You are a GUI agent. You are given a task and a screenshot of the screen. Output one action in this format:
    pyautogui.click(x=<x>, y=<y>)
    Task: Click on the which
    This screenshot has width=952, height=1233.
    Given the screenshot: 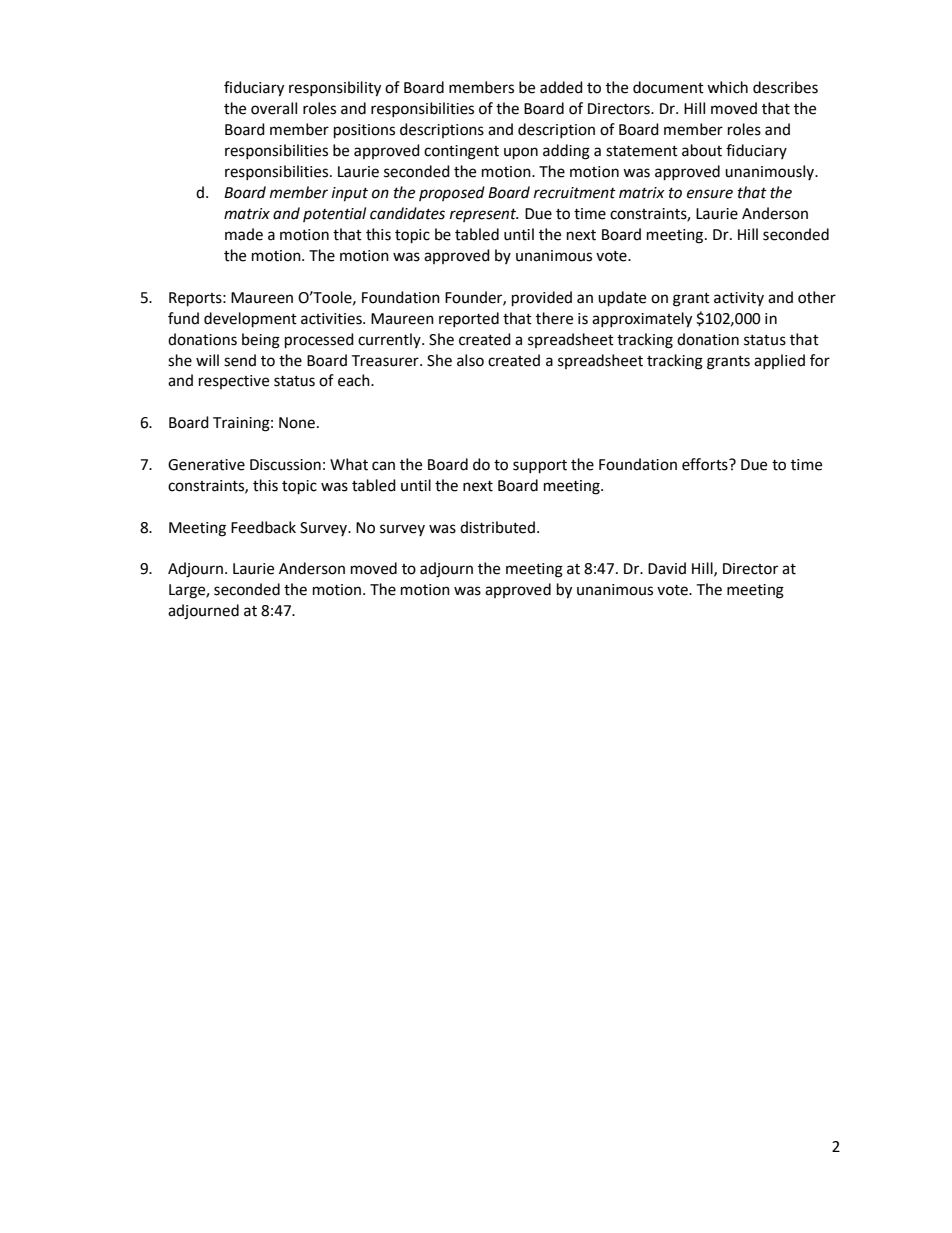 What is the action you would take?
    pyautogui.click(x=727, y=87)
